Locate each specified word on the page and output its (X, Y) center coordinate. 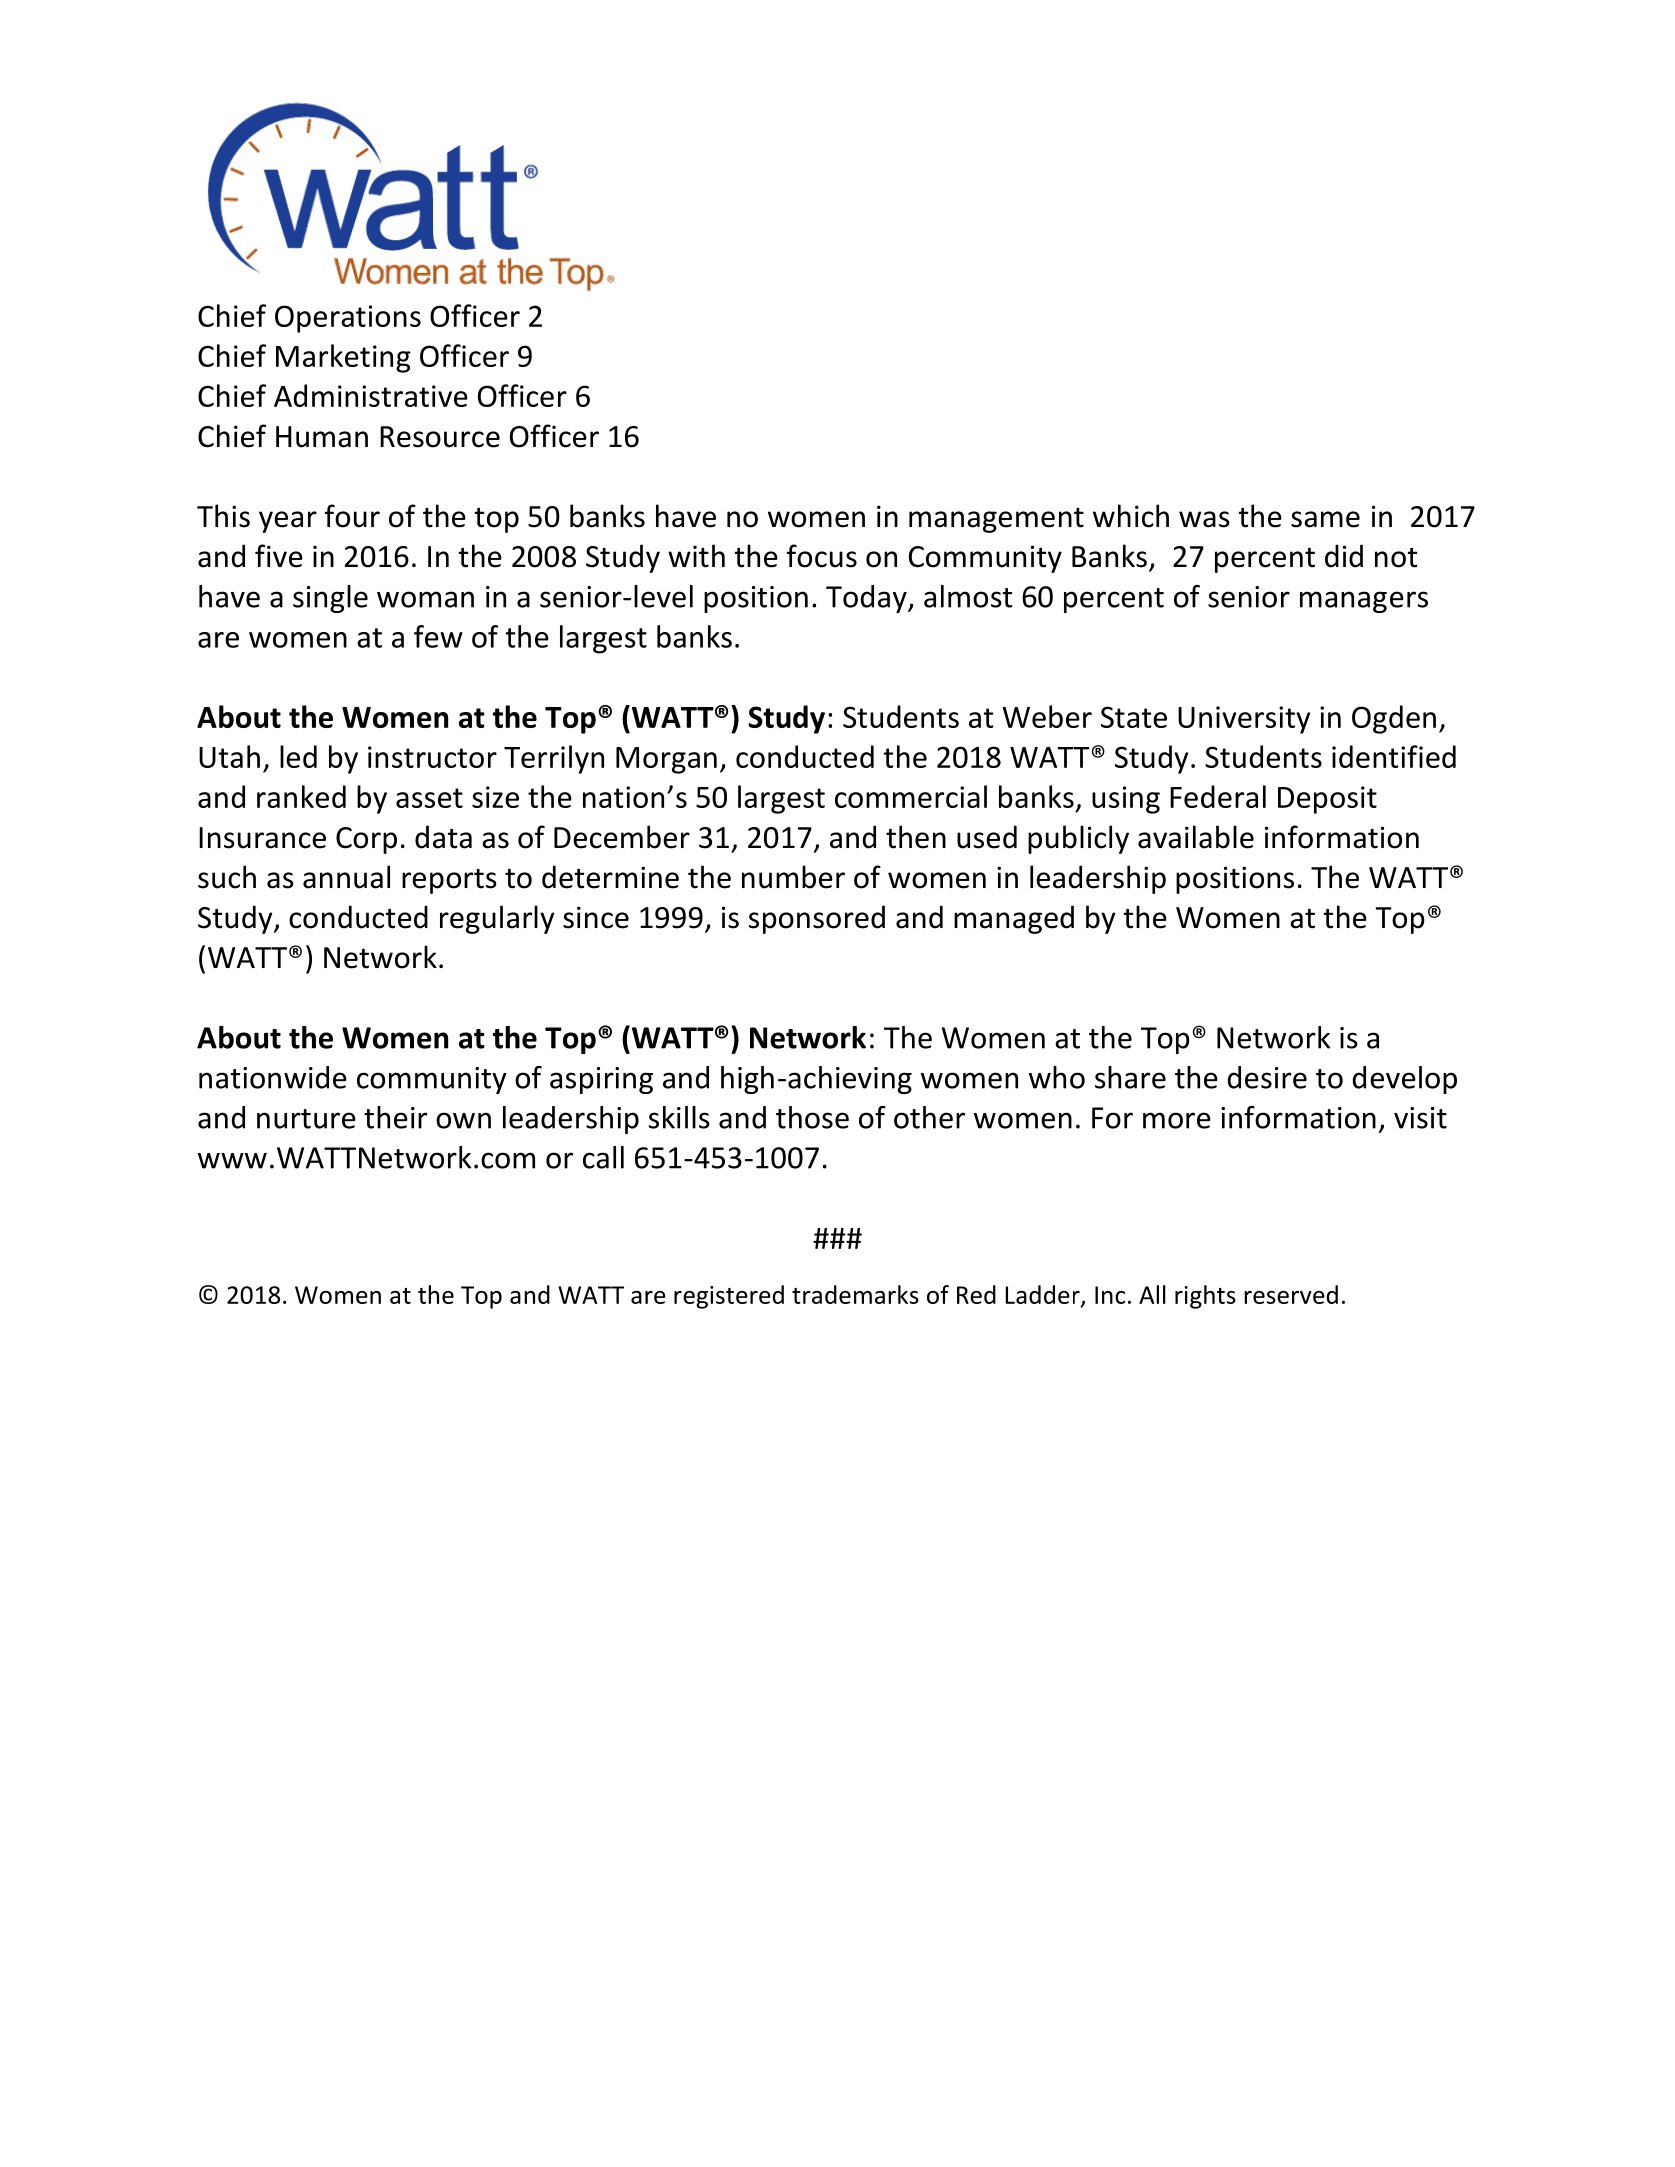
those (812, 1117)
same (1325, 519)
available (1196, 837)
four (352, 516)
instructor (432, 757)
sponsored (817, 919)
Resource (440, 437)
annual (346, 877)
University (1244, 720)
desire (1267, 1077)
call (603, 1157)
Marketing (343, 358)
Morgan (666, 760)
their (395, 1117)
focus (822, 556)
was (1204, 519)
